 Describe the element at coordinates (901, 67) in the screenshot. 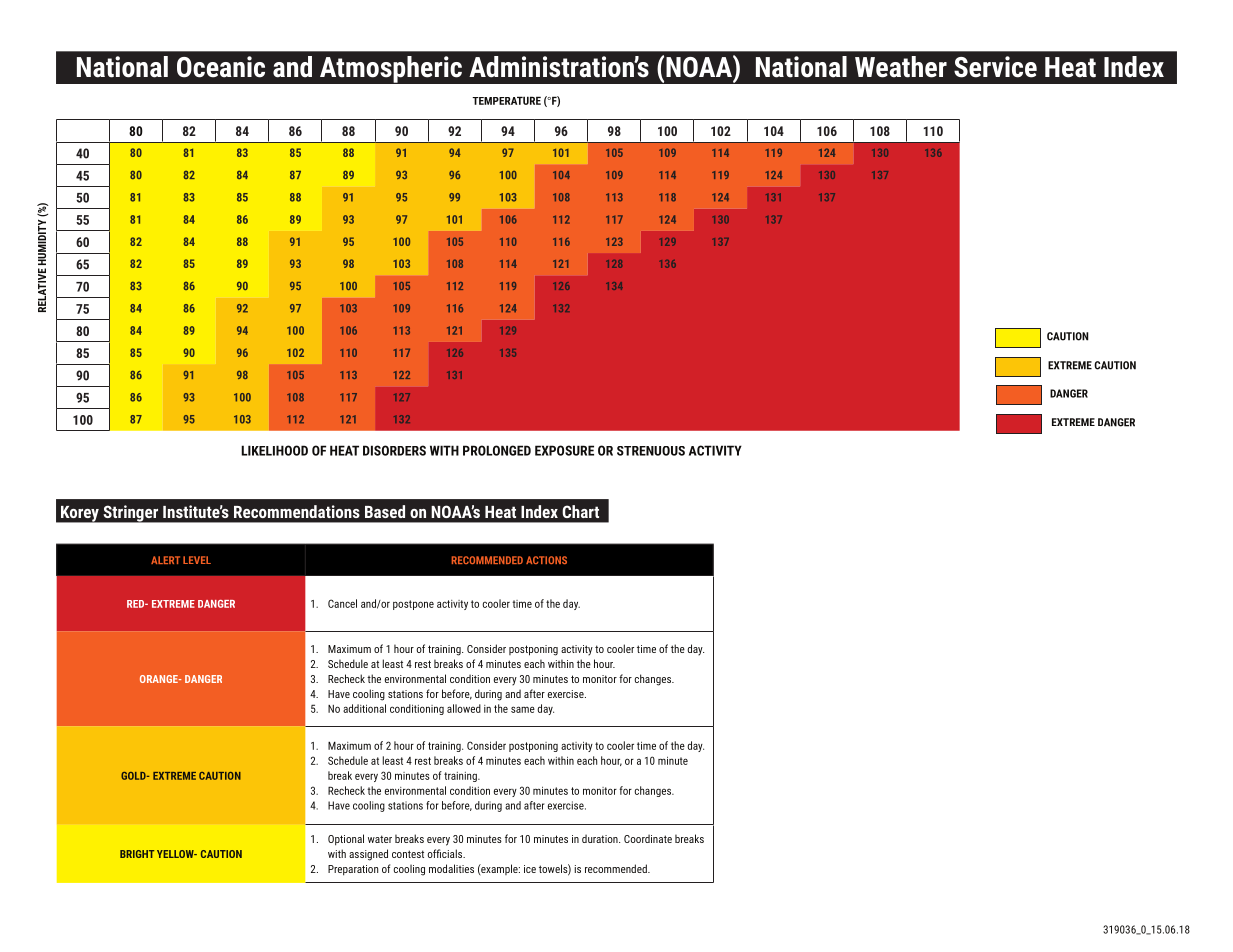

I see `Weather` at that location.
